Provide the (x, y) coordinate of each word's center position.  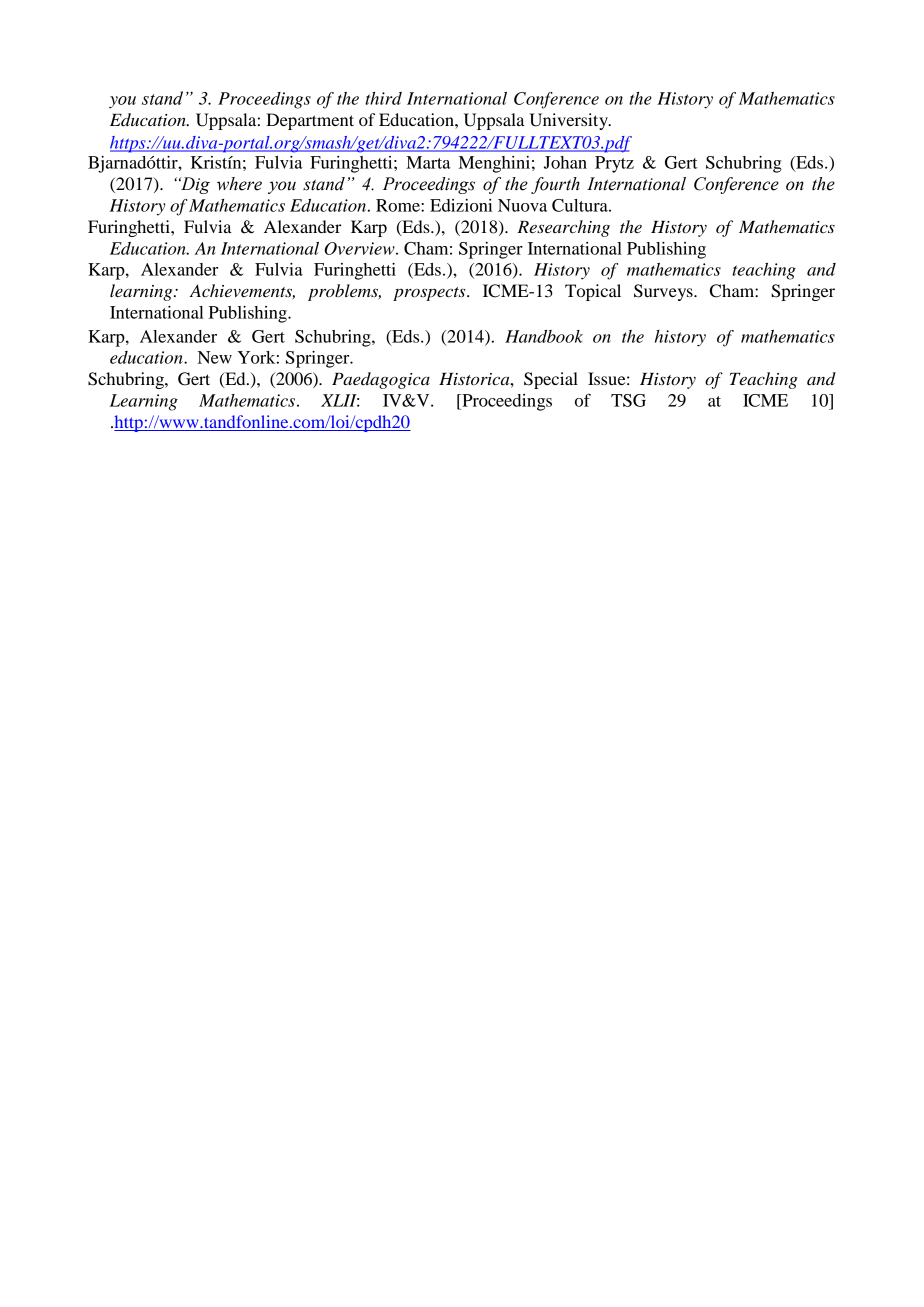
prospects (430, 294)
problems (344, 292)
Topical (593, 292)
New (215, 357)
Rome (399, 205)
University (569, 121)
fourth (555, 185)
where (239, 184)
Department (310, 121)
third (383, 98)
